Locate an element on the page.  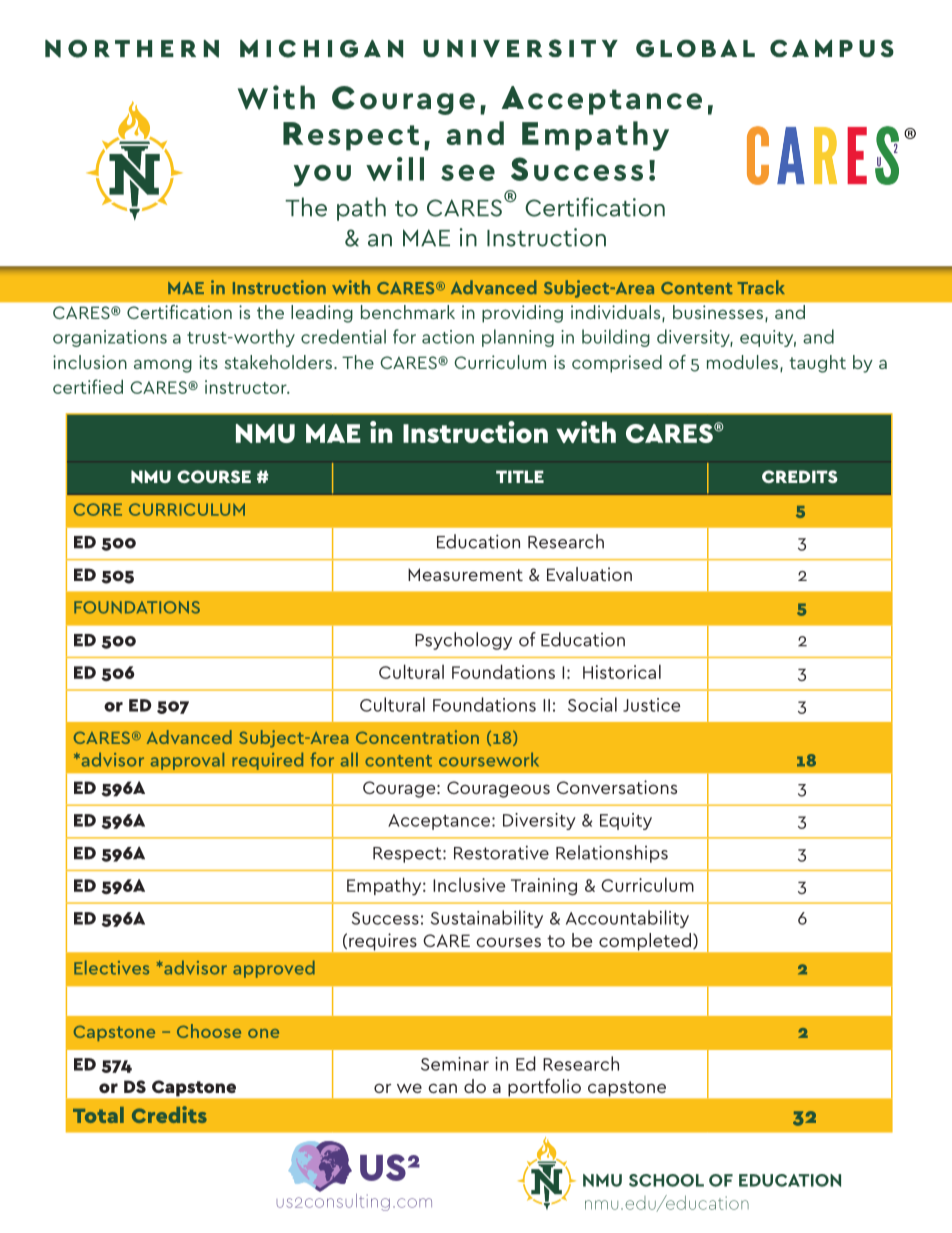
Relationships is located at coordinates (612, 854).
